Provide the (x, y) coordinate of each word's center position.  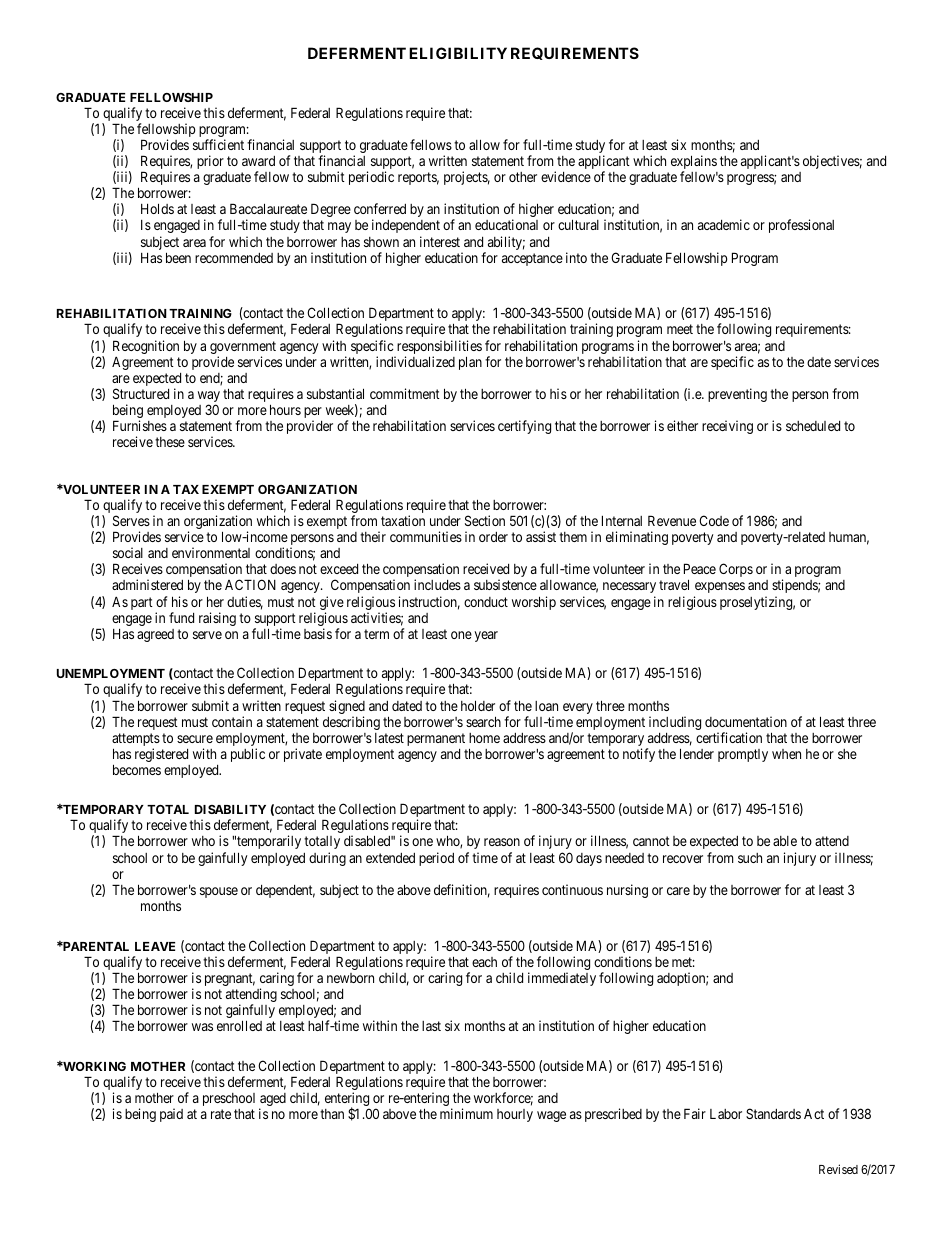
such (750, 858)
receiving (727, 427)
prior (210, 162)
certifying (524, 427)
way (209, 398)
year (486, 636)
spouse (219, 892)
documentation (746, 721)
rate (221, 1114)
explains (694, 163)
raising (217, 619)
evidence (566, 176)
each (484, 962)
